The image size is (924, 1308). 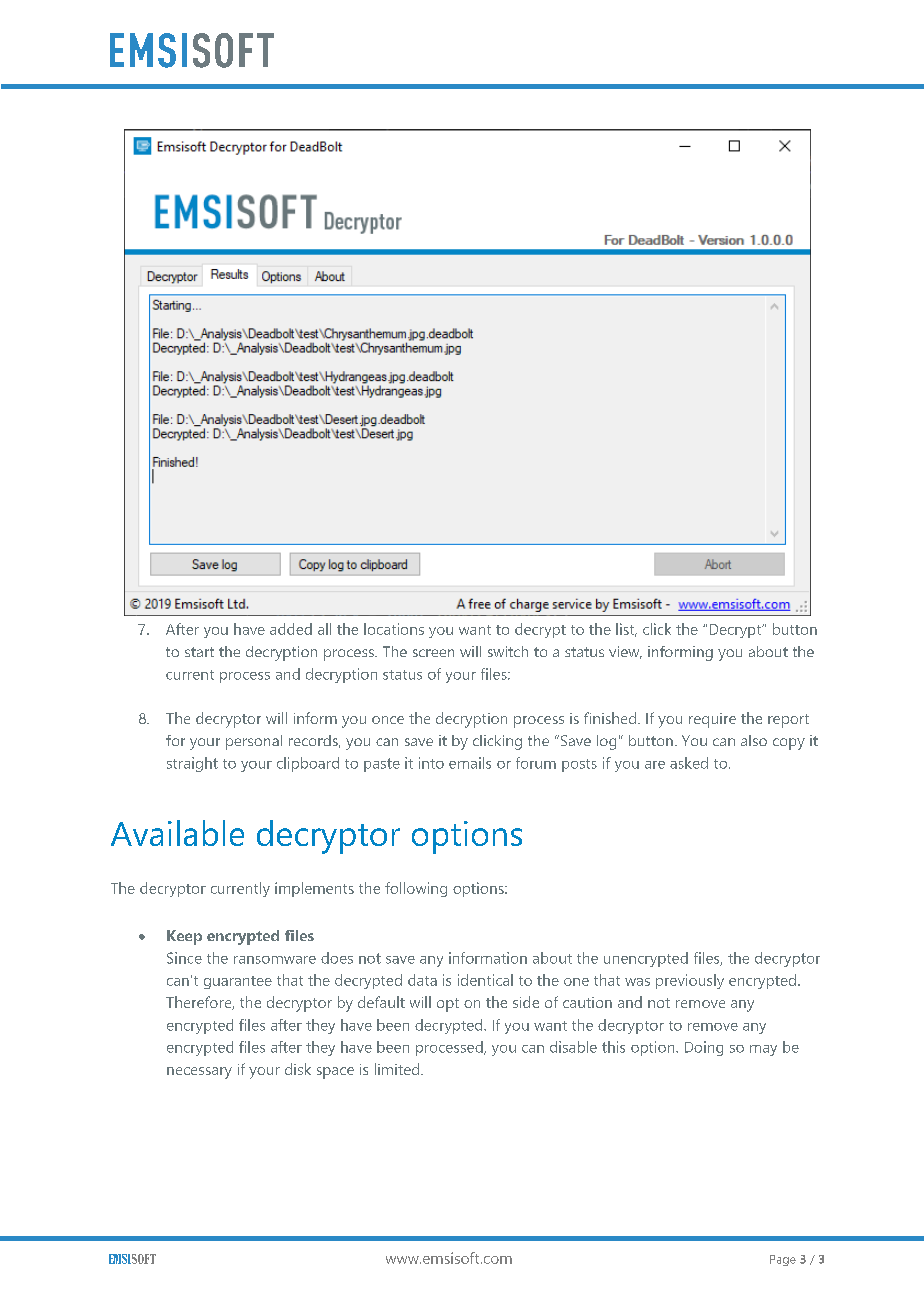 I want to click on asked, so click(x=689, y=763).
